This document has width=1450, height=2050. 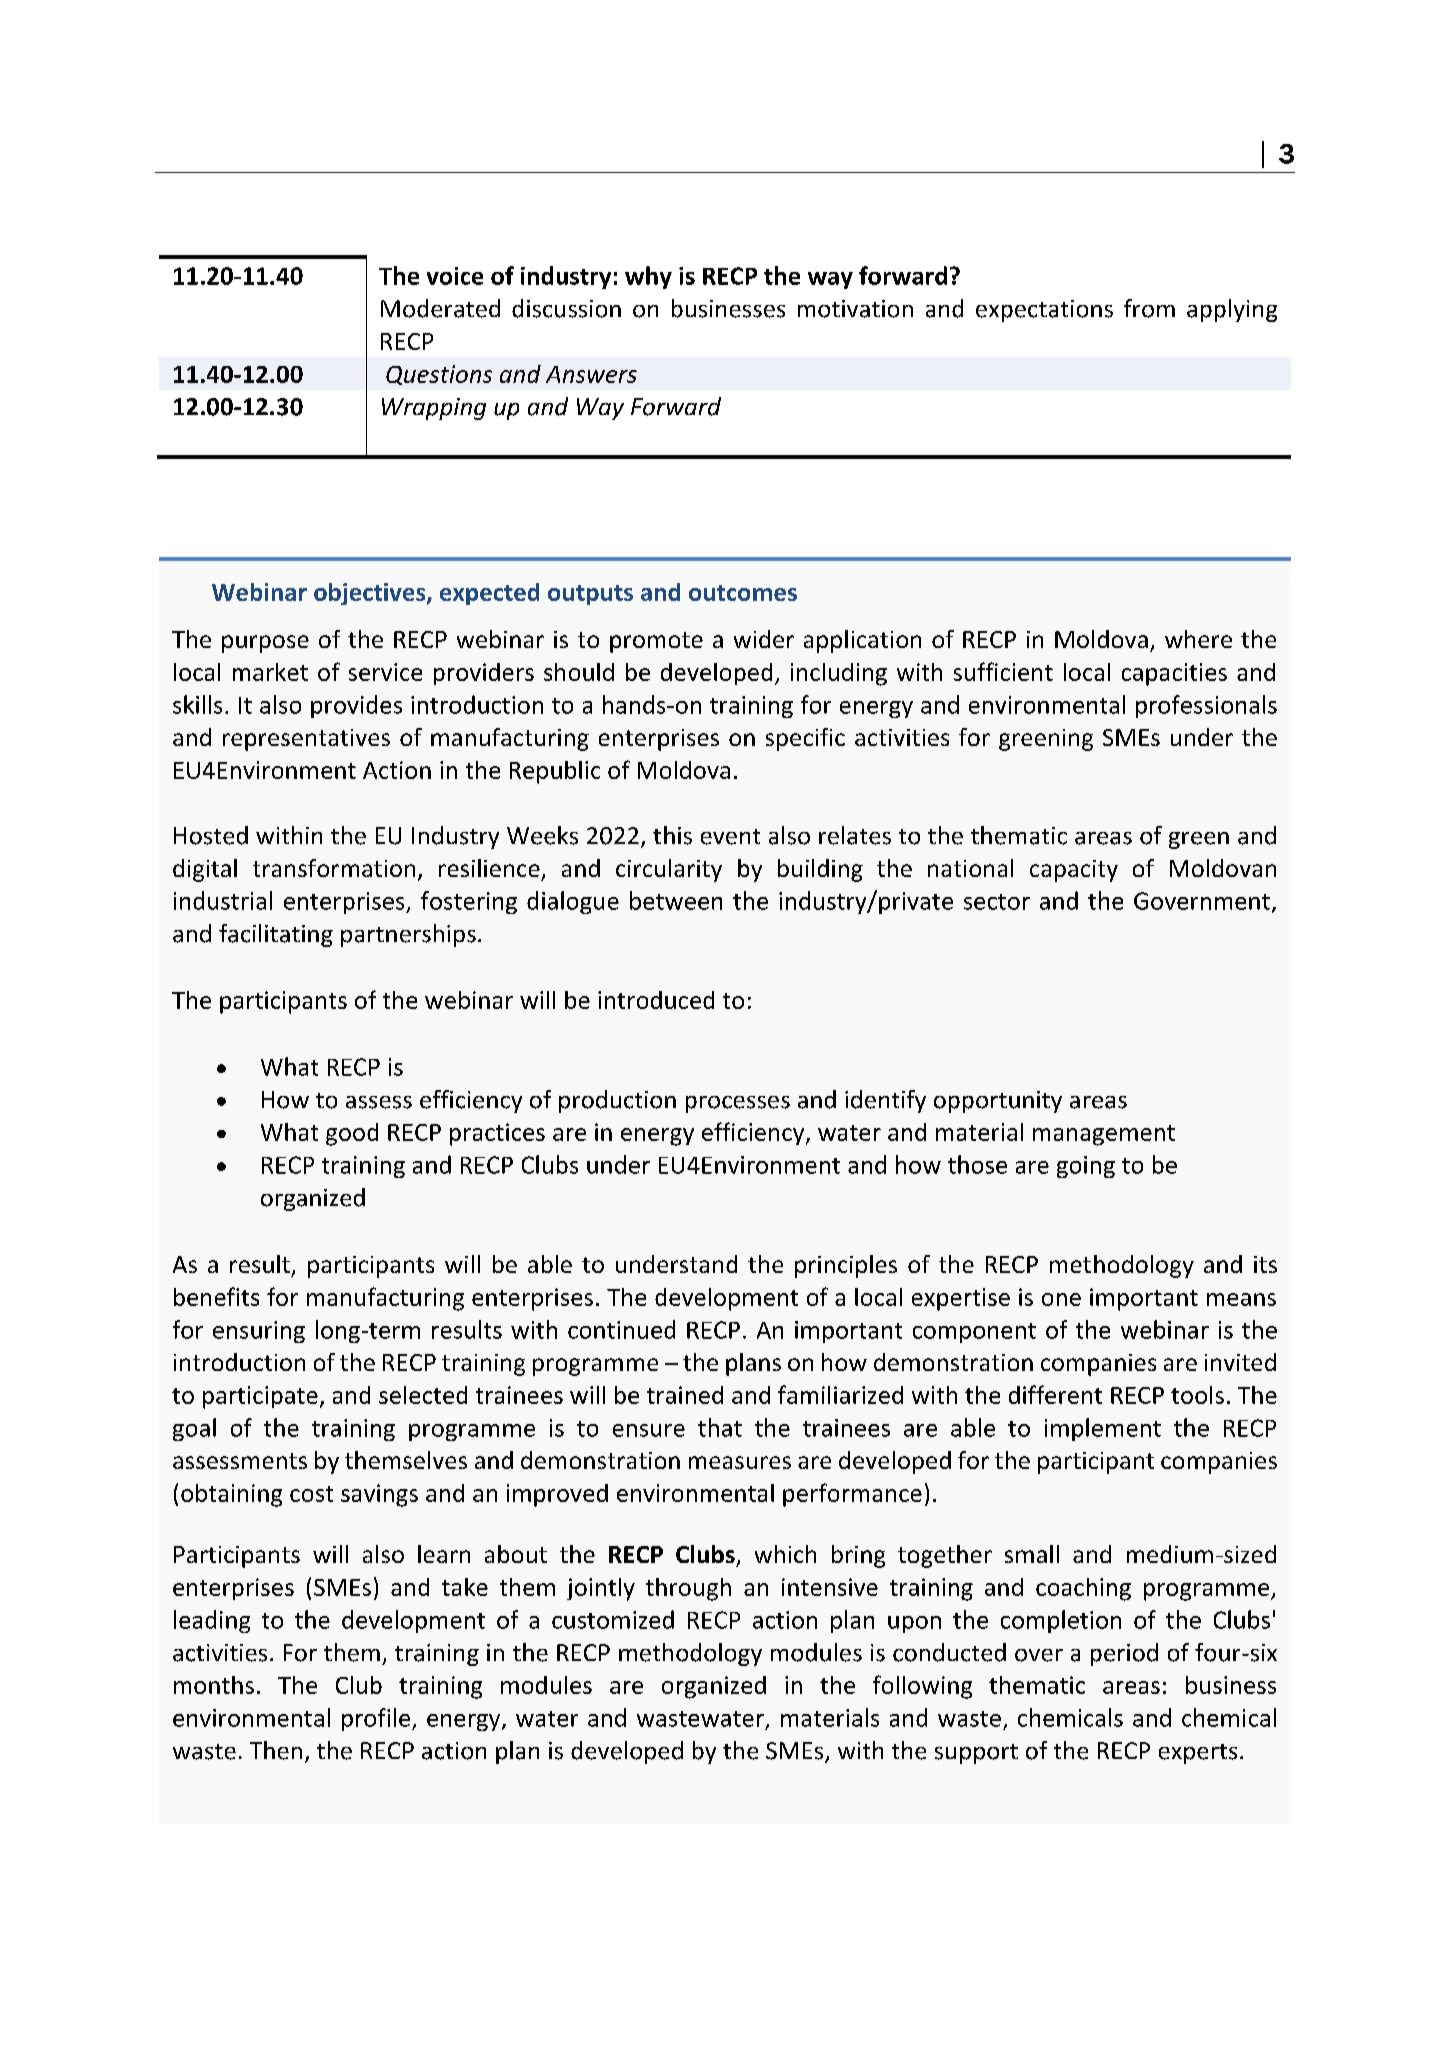 I want to click on why, so click(x=648, y=277).
